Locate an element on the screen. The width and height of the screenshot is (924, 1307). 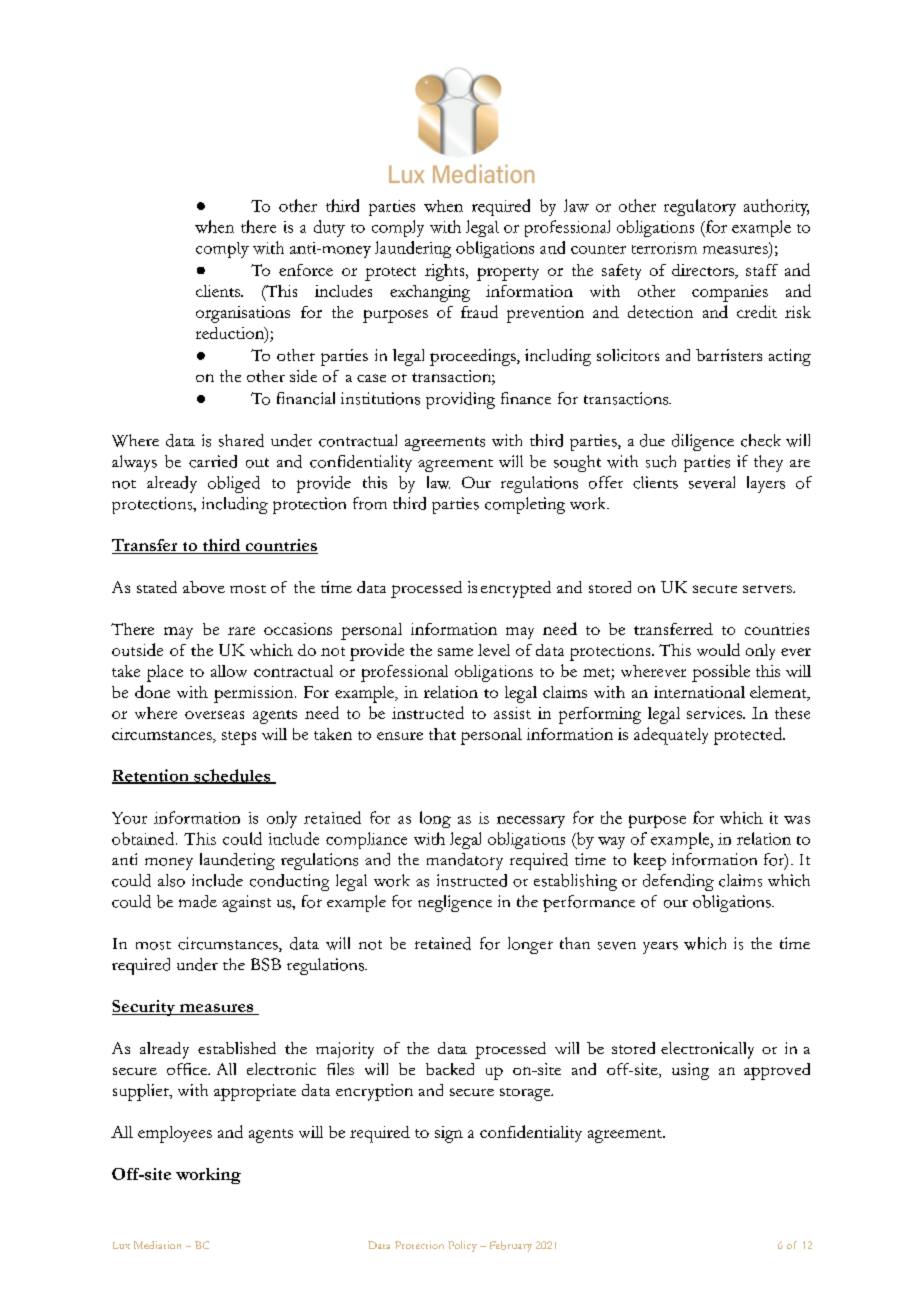
regulatory is located at coordinates (700, 207).
